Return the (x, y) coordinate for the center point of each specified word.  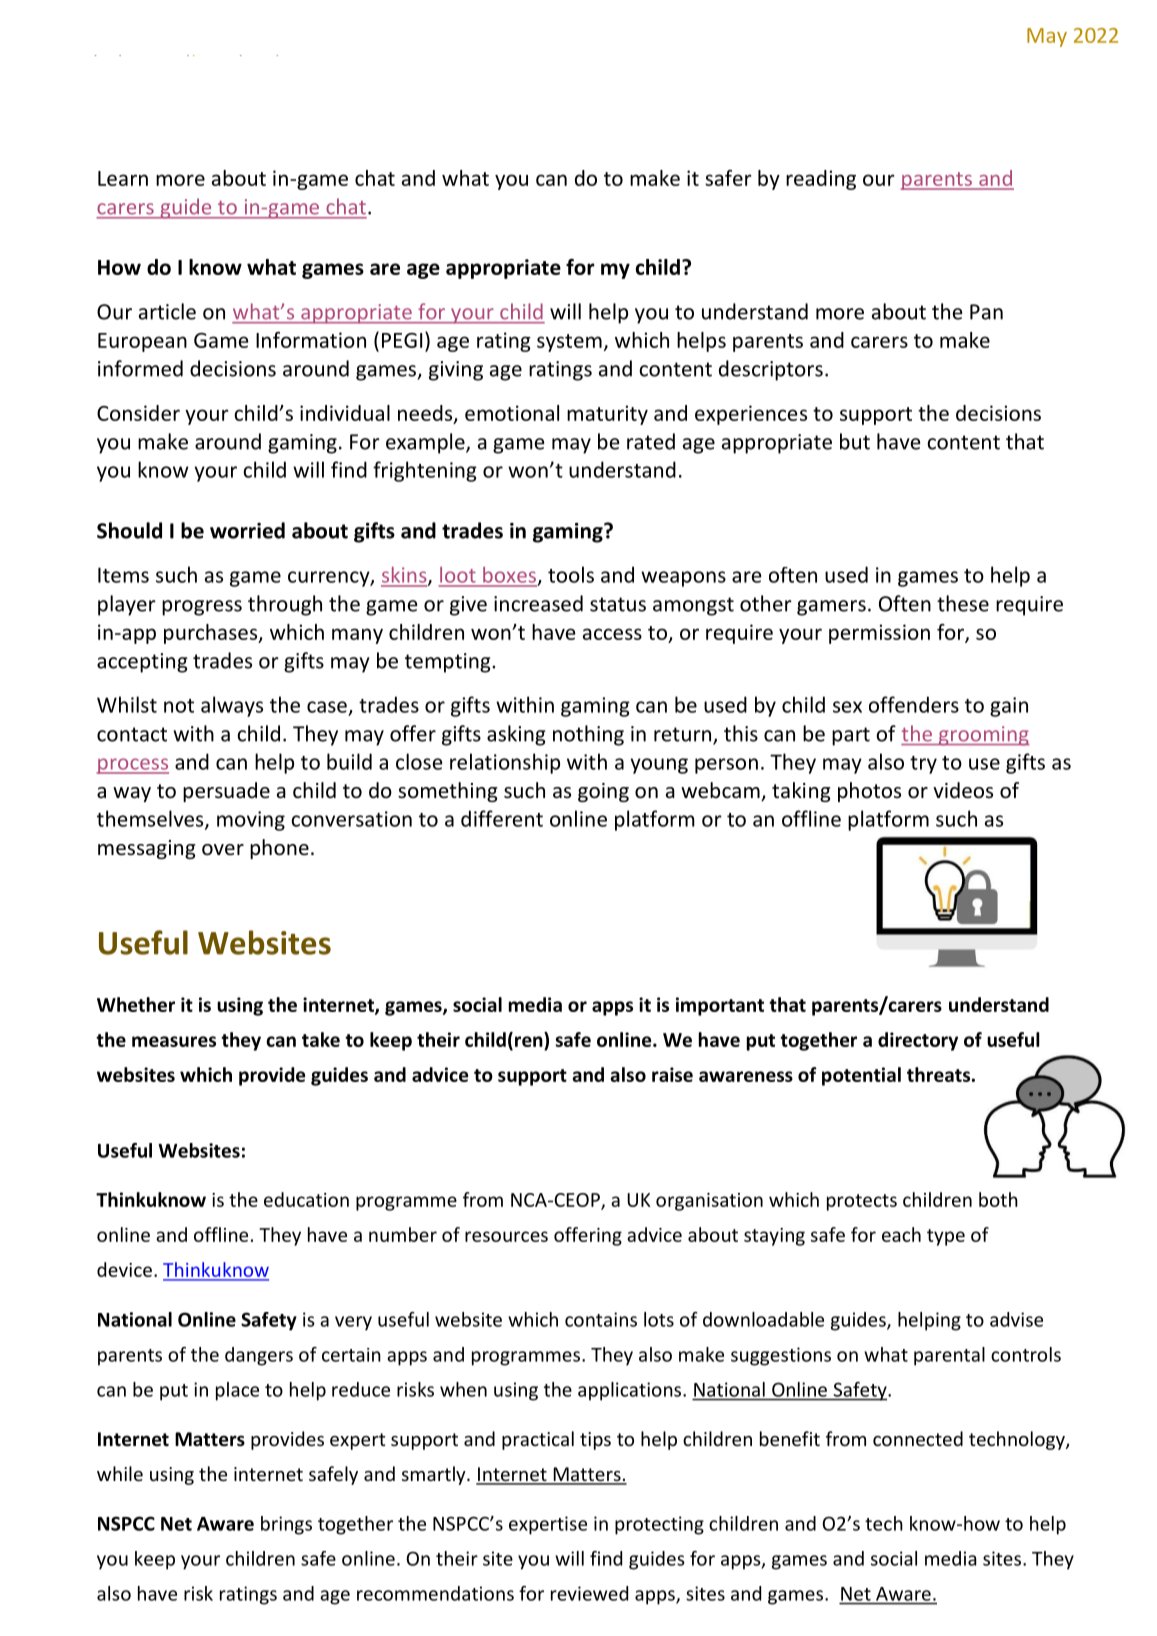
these (963, 603)
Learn (123, 178)
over (223, 850)
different (502, 818)
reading (821, 180)
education (306, 1199)
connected (918, 1438)
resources (506, 1236)
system (569, 343)
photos (869, 792)
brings (286, 1525)
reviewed (589, 1593)
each (901, 1234)
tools (571, 574)
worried (247, 530)
